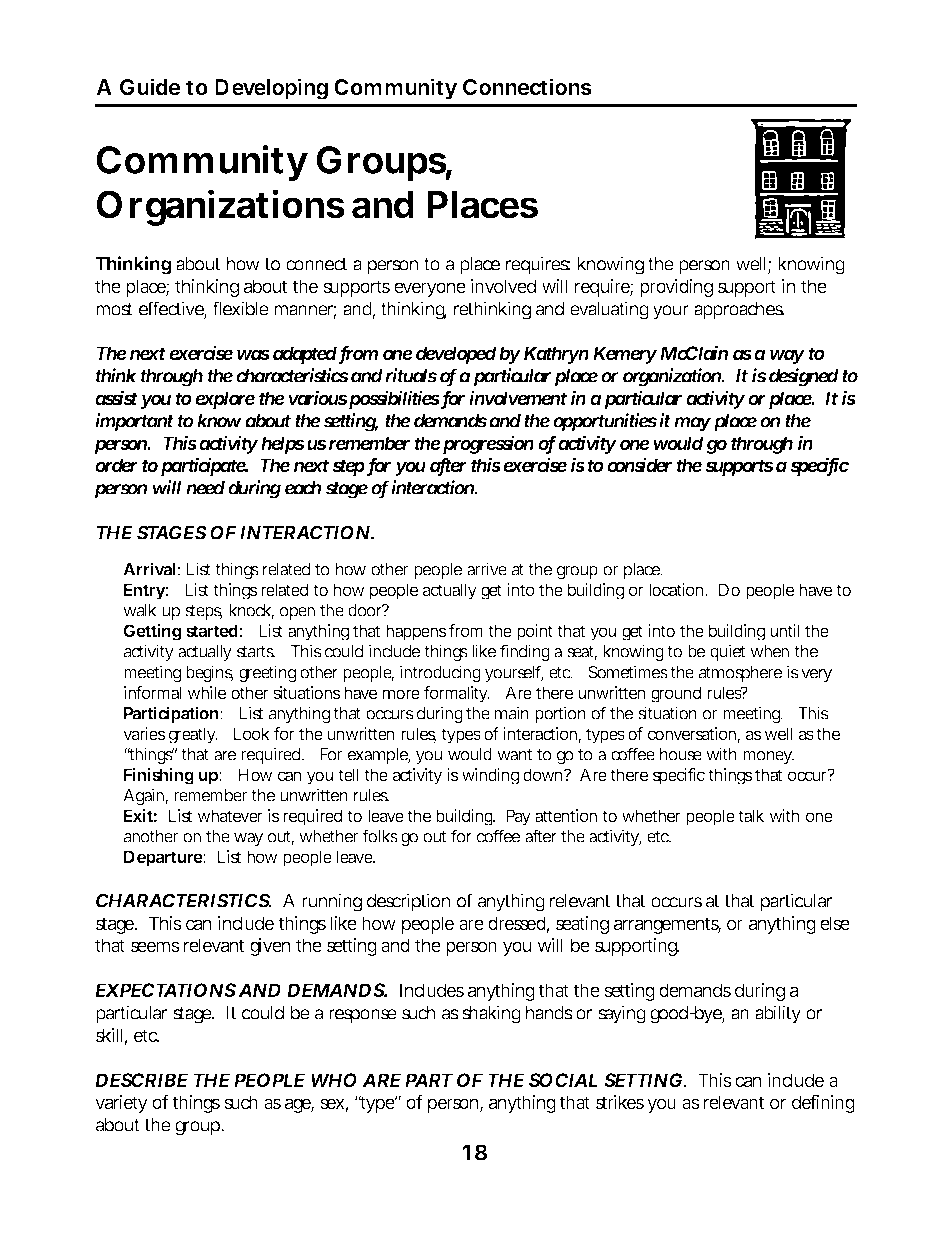  Describe the element at coordinates (804, 377) in the document. I see `designed` at that location.
